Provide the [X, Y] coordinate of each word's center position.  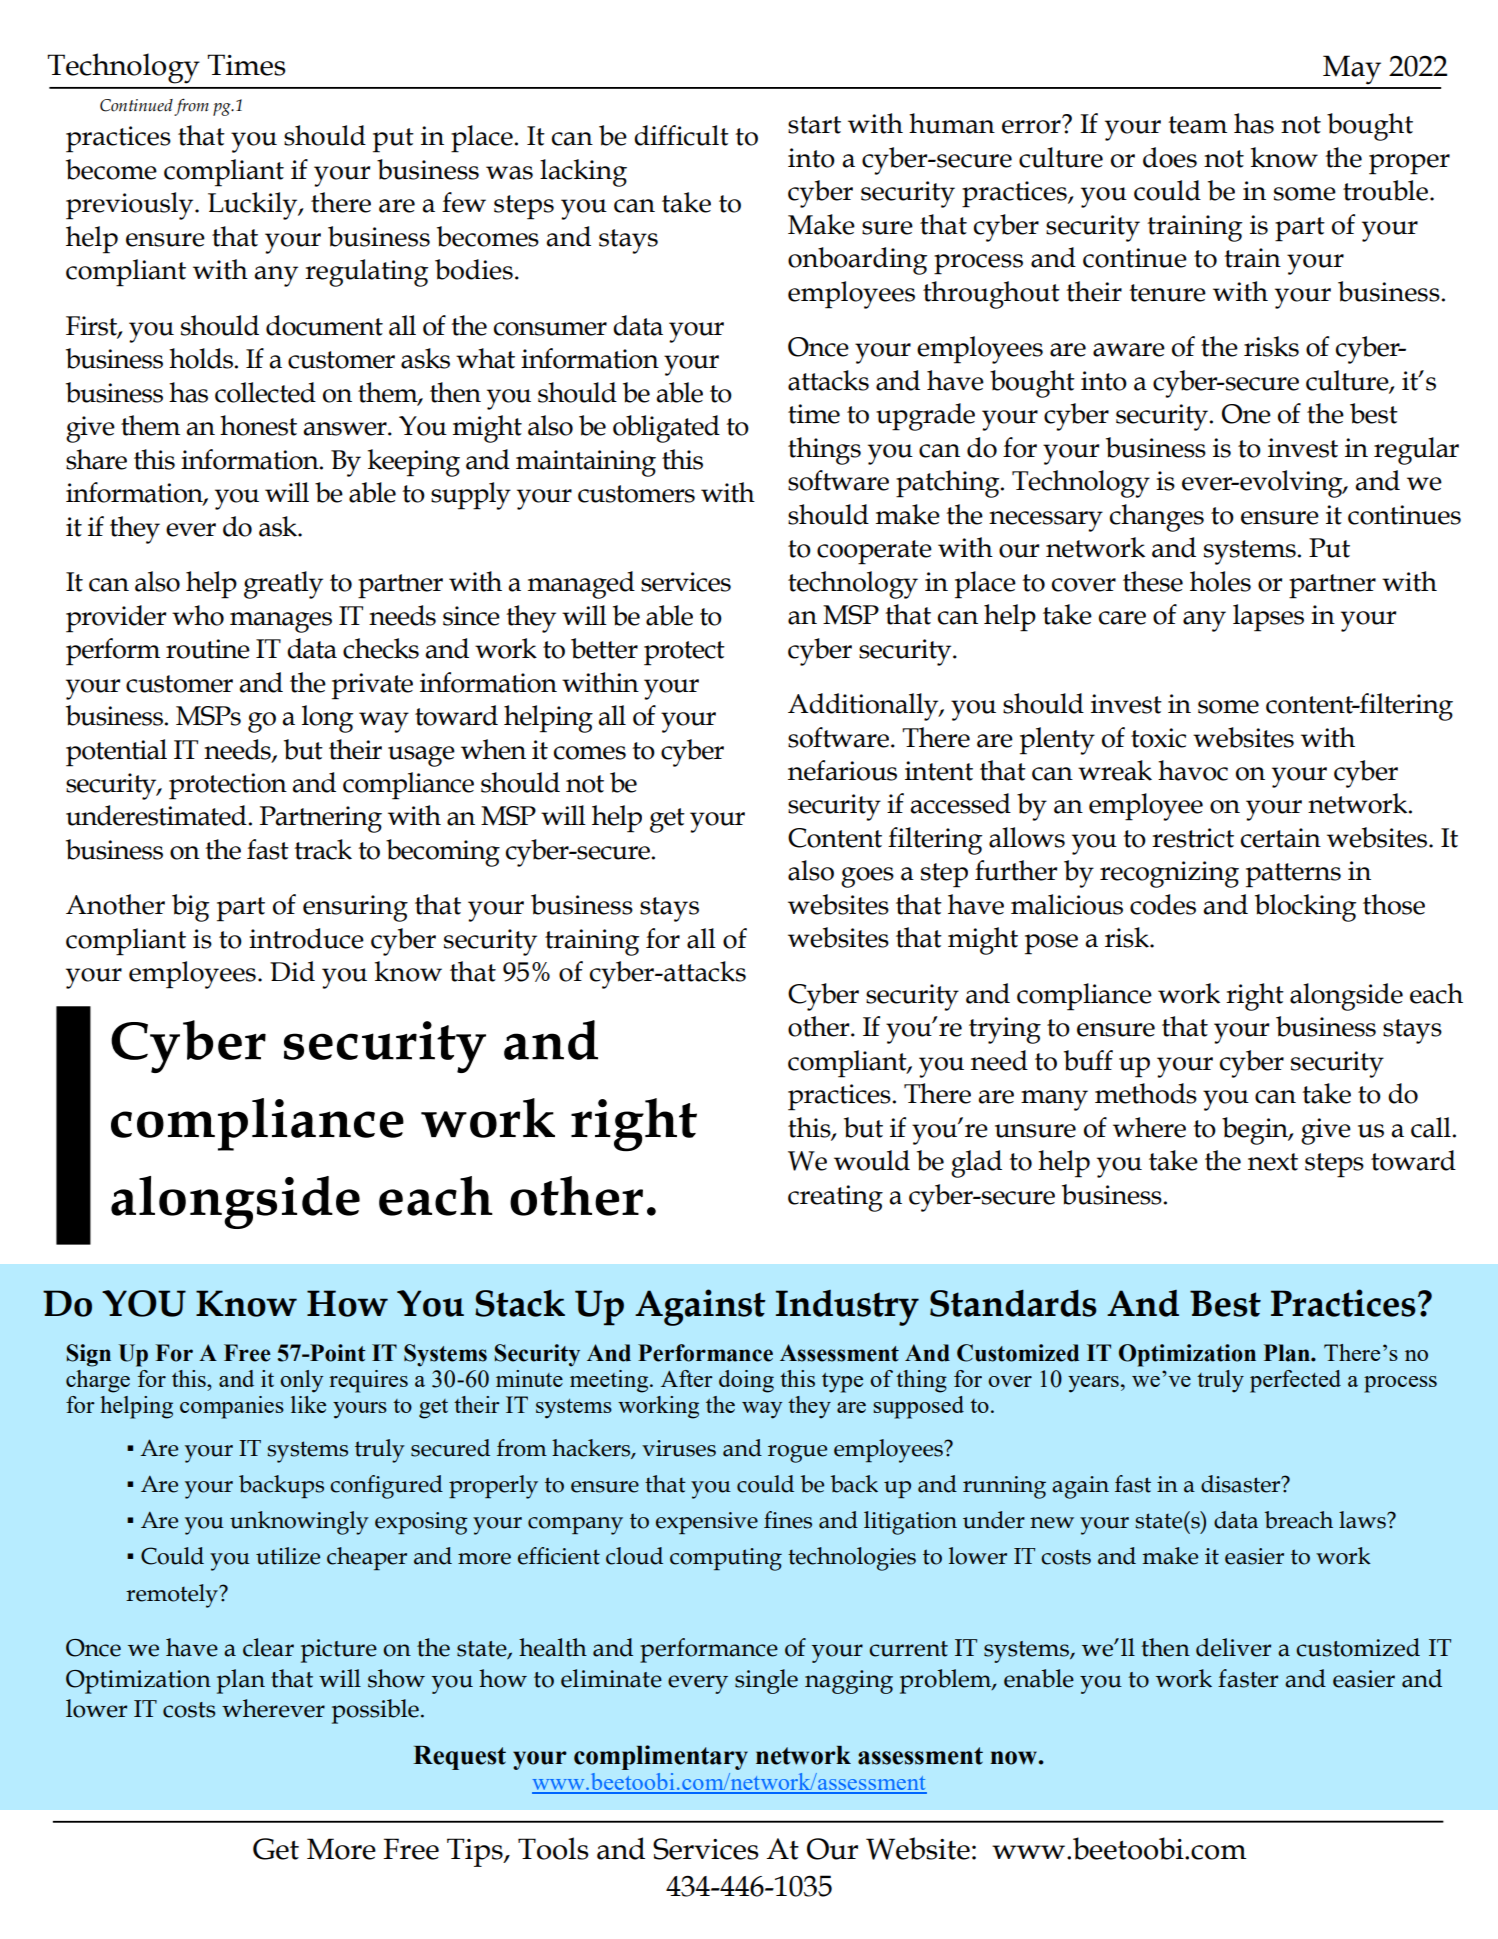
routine [208, 649]
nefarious [842, 770]
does [1170, 157]
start [814, 125]
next [1273, 1162]
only [301, 1381]
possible [375, 1711]
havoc [1193, 770]
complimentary [661, 1757]
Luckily [254, 206]
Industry [847, 1308]
